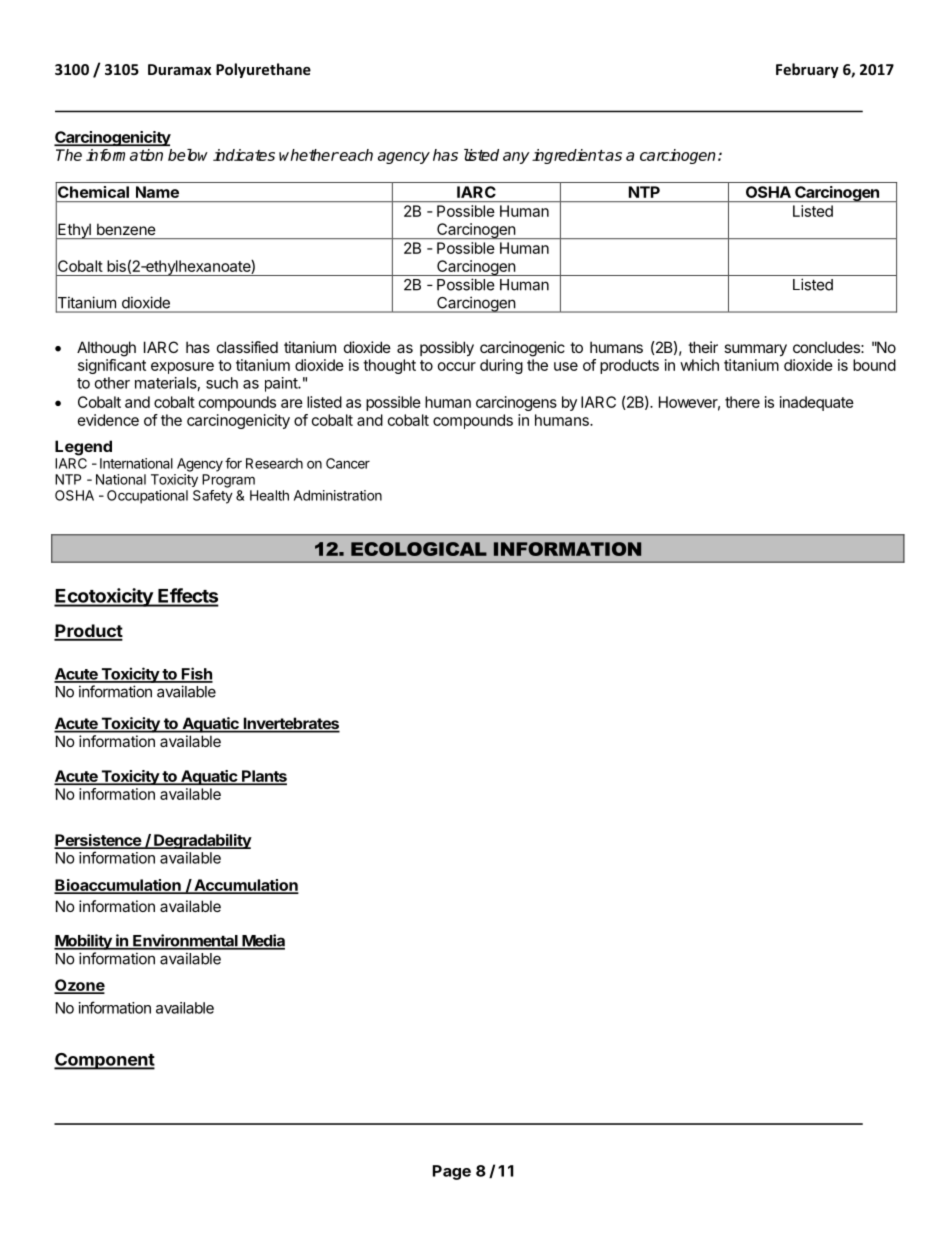  I want to click on any, so click(516, 158).
